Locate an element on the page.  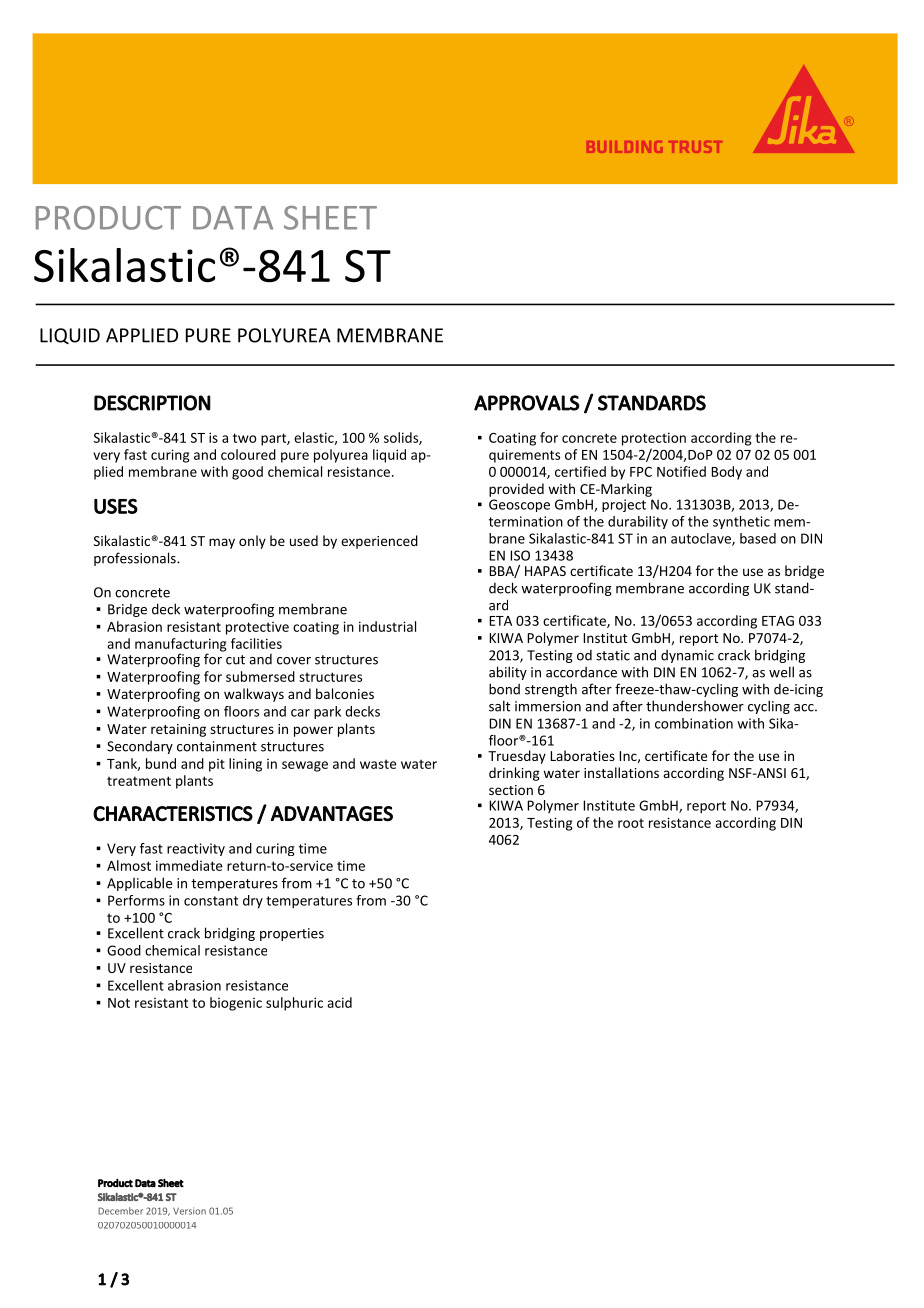
CHARACTERISTICS is located at coordinates (173, 814).
